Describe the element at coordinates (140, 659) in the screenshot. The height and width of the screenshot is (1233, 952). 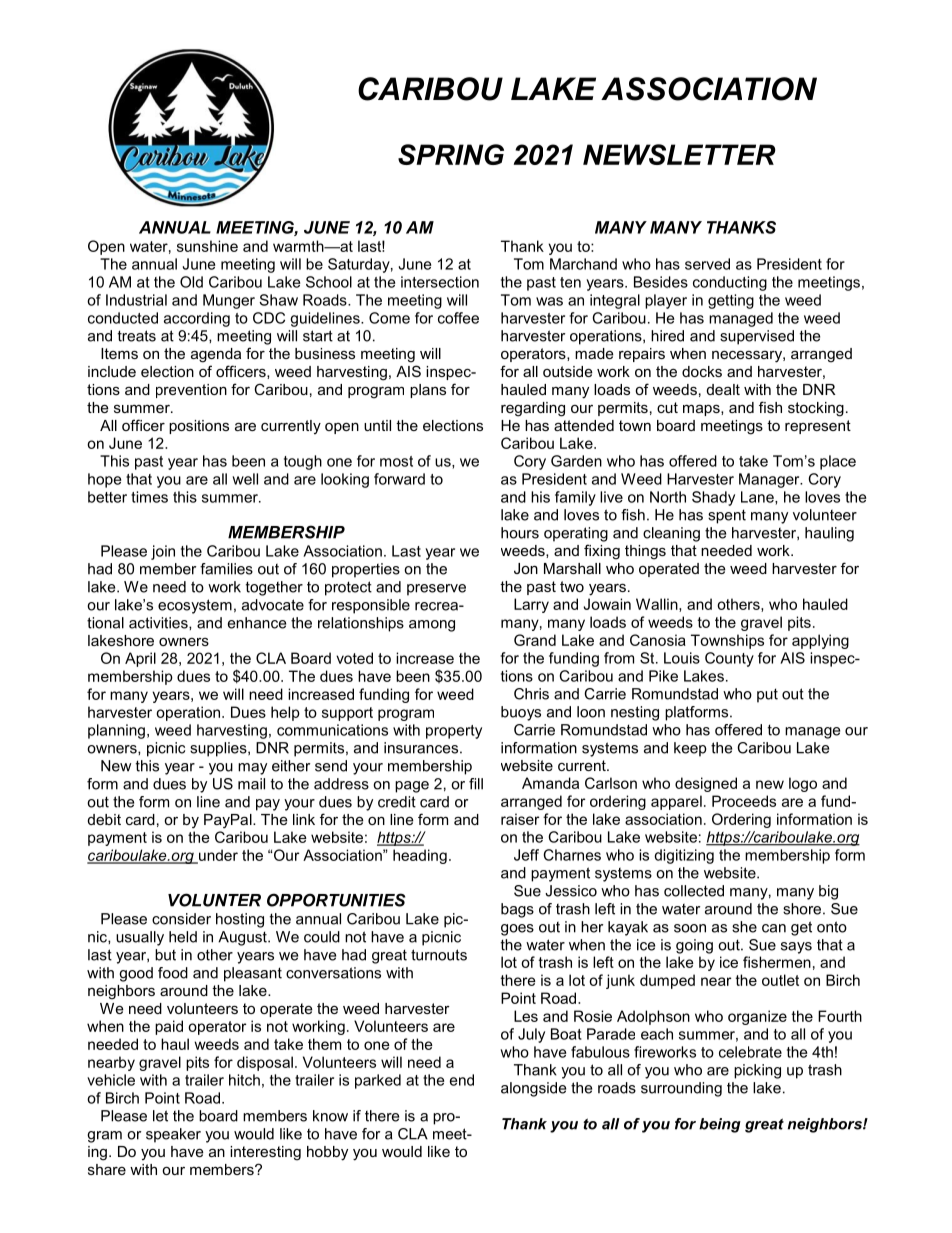
I see `April` at that location.
